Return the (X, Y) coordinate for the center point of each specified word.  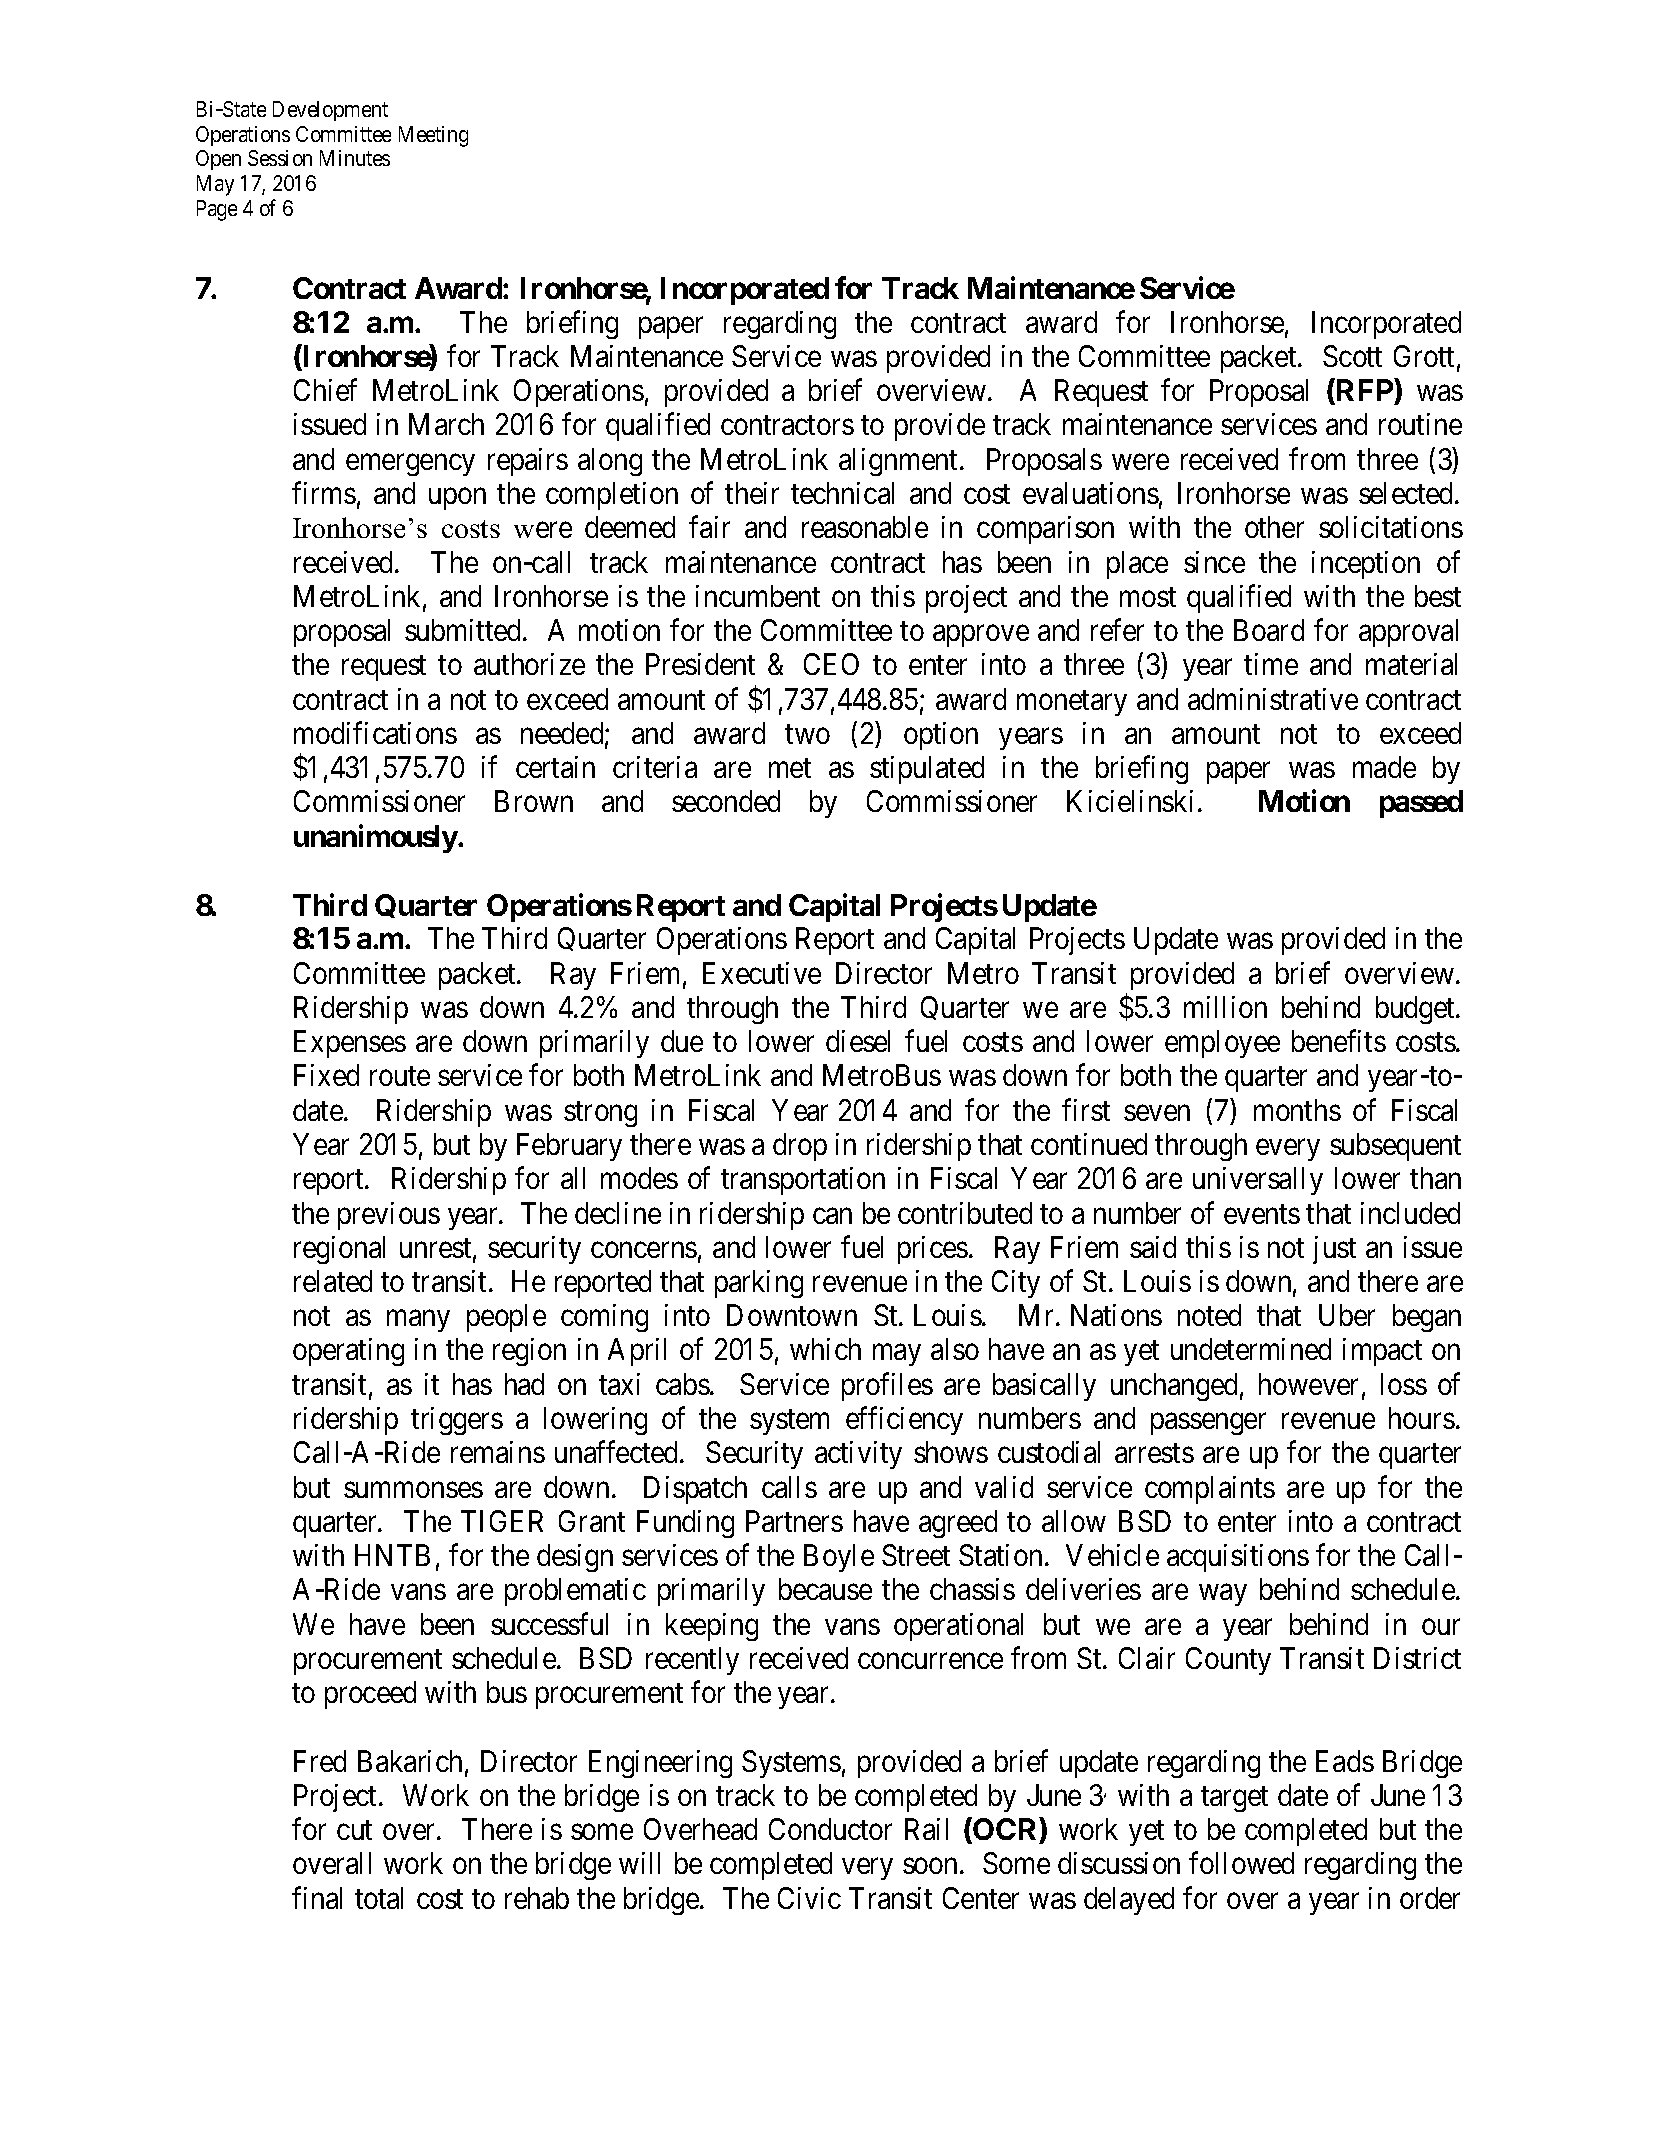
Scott (1352, 356)
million (1225, 1007)
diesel (858, 1041)
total (379, 1898)
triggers (457, 1421)
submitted (464, 630)
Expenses (350, 1044)
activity (858, 1455)
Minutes (355, 158)
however (1308, 1384)
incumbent (758, 596)
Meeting (433, 136)
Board (1269, 630)
